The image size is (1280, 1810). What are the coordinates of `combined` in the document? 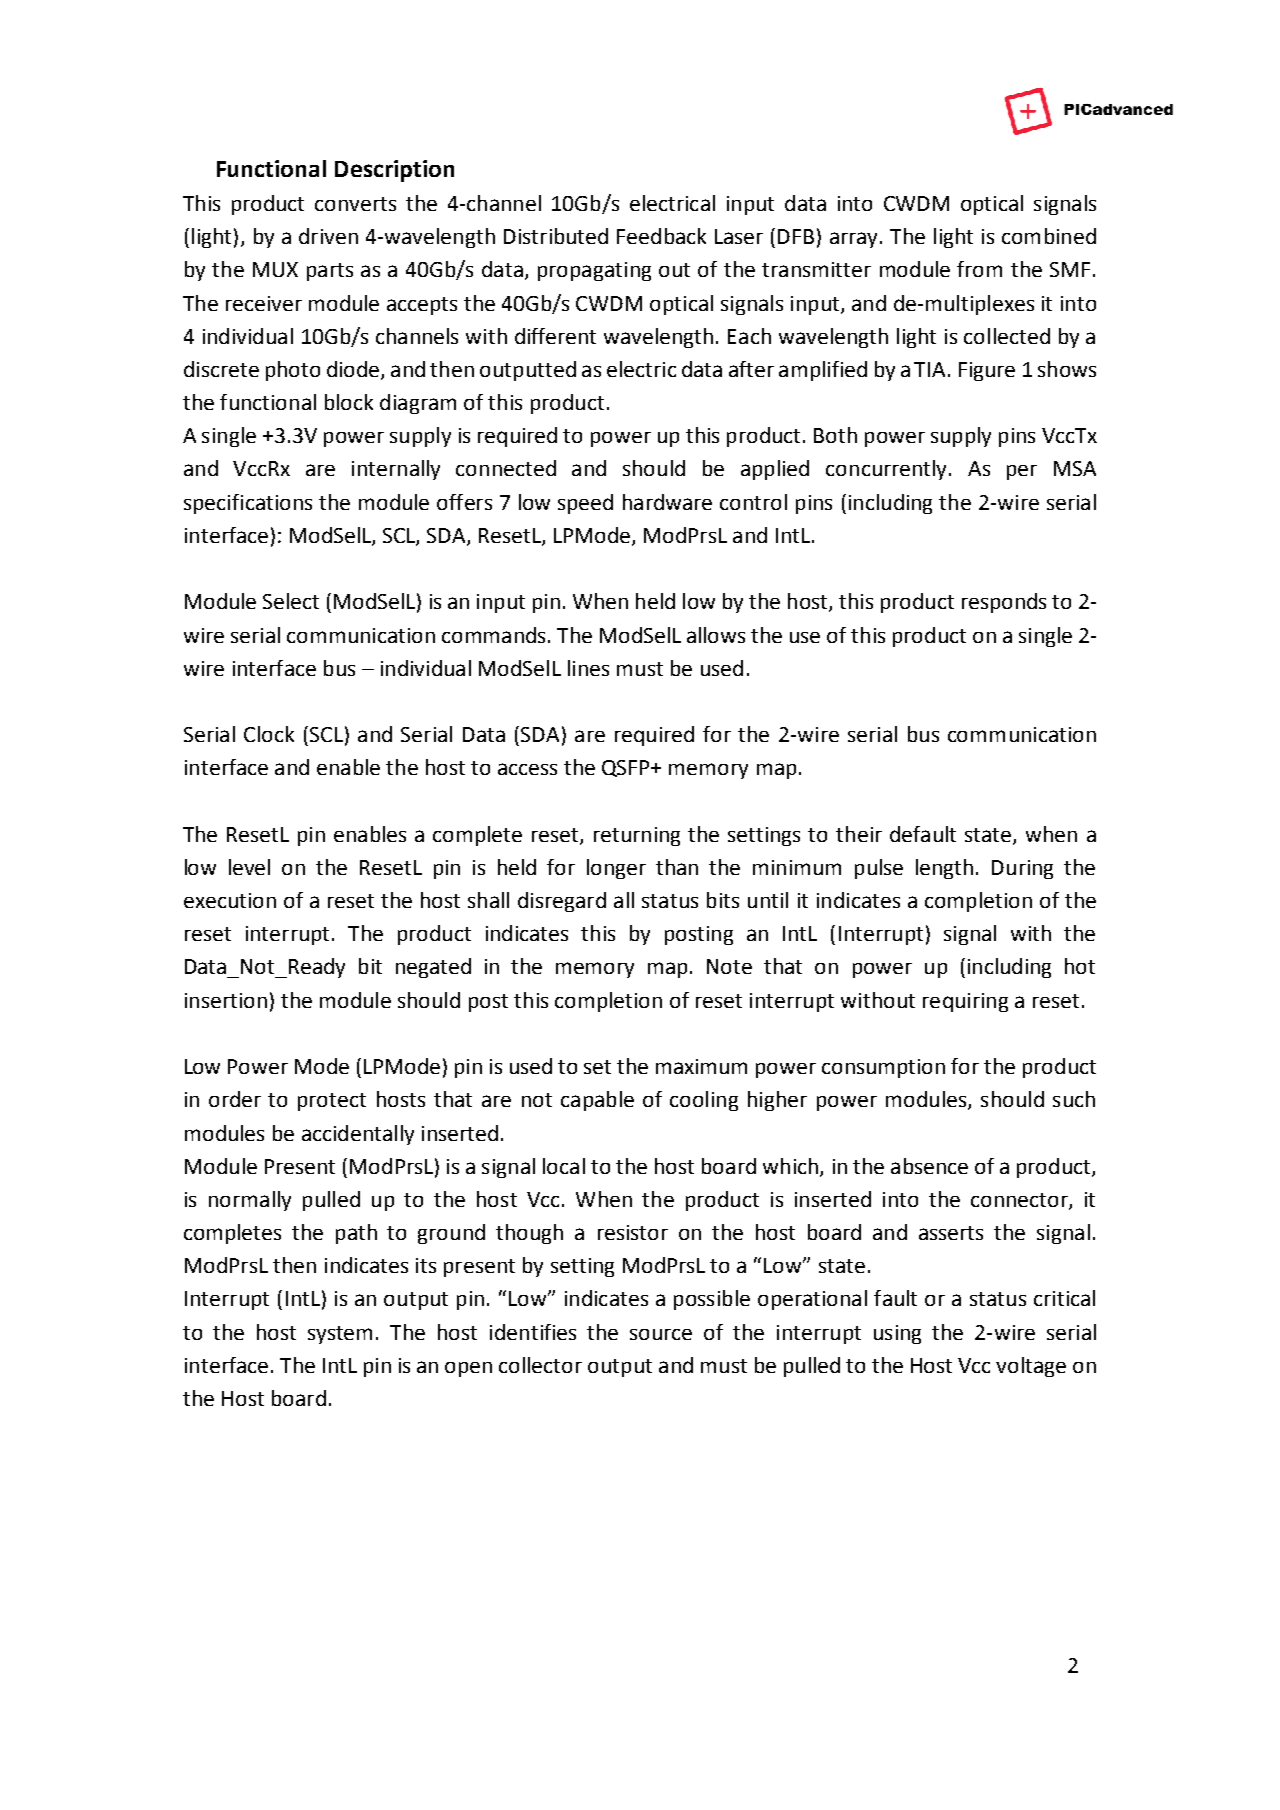 It's located at (1049, 236).
